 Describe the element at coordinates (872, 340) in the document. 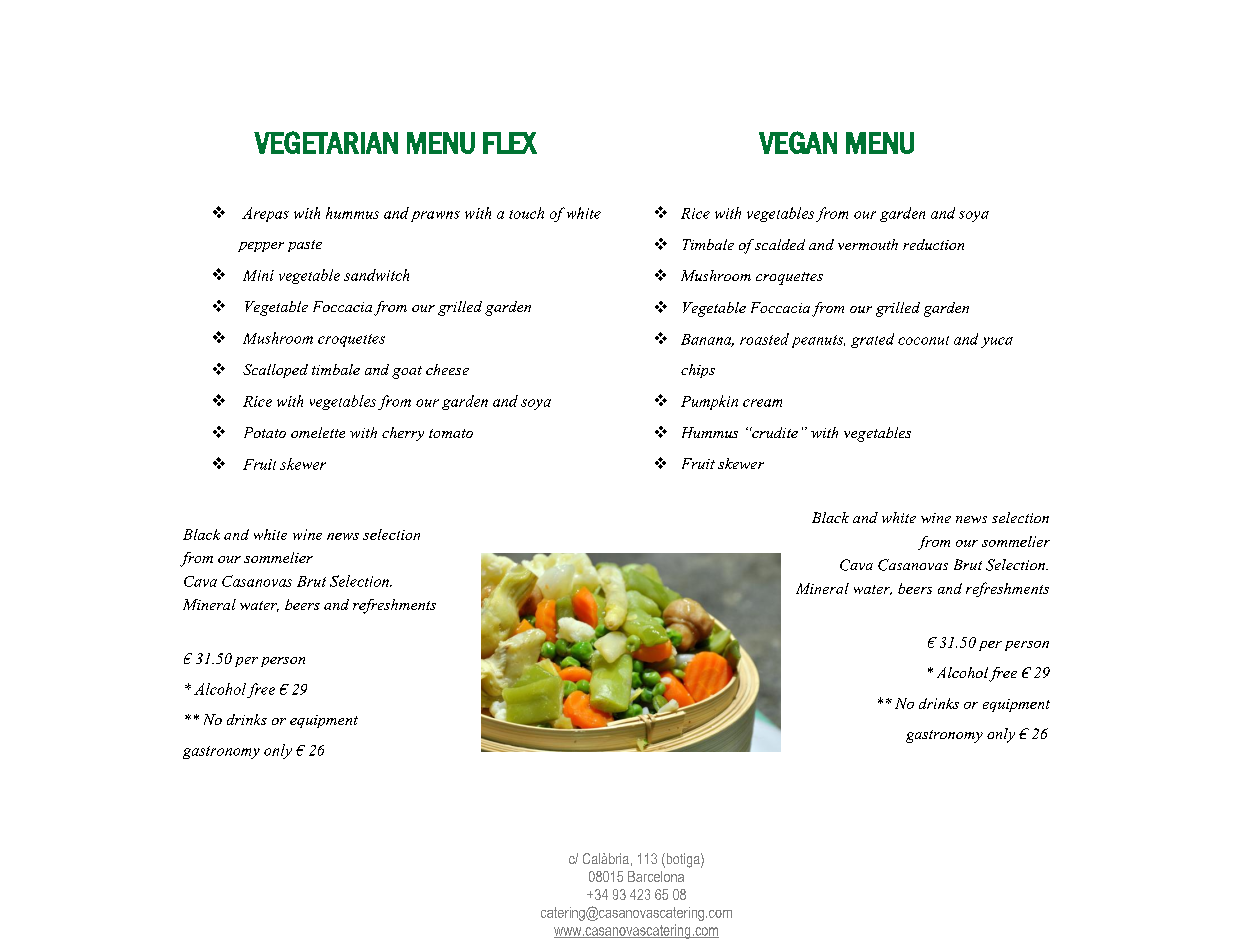

I see `grated` at that location.
